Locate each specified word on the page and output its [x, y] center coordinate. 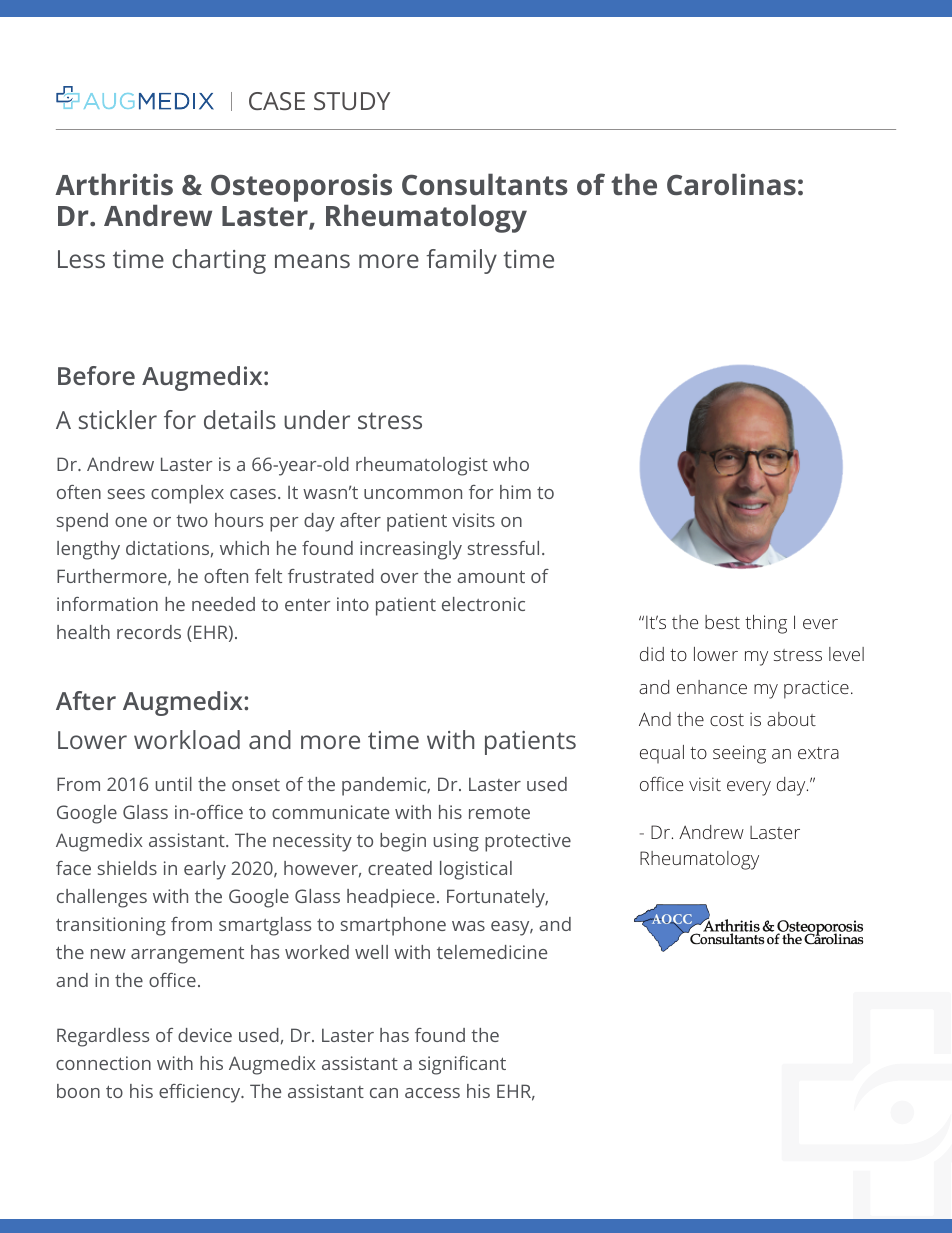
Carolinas [731, 184]
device [205, 1035]
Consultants [485, 184]
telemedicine [492, 952]
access [432, 1093]
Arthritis [114, 184]
